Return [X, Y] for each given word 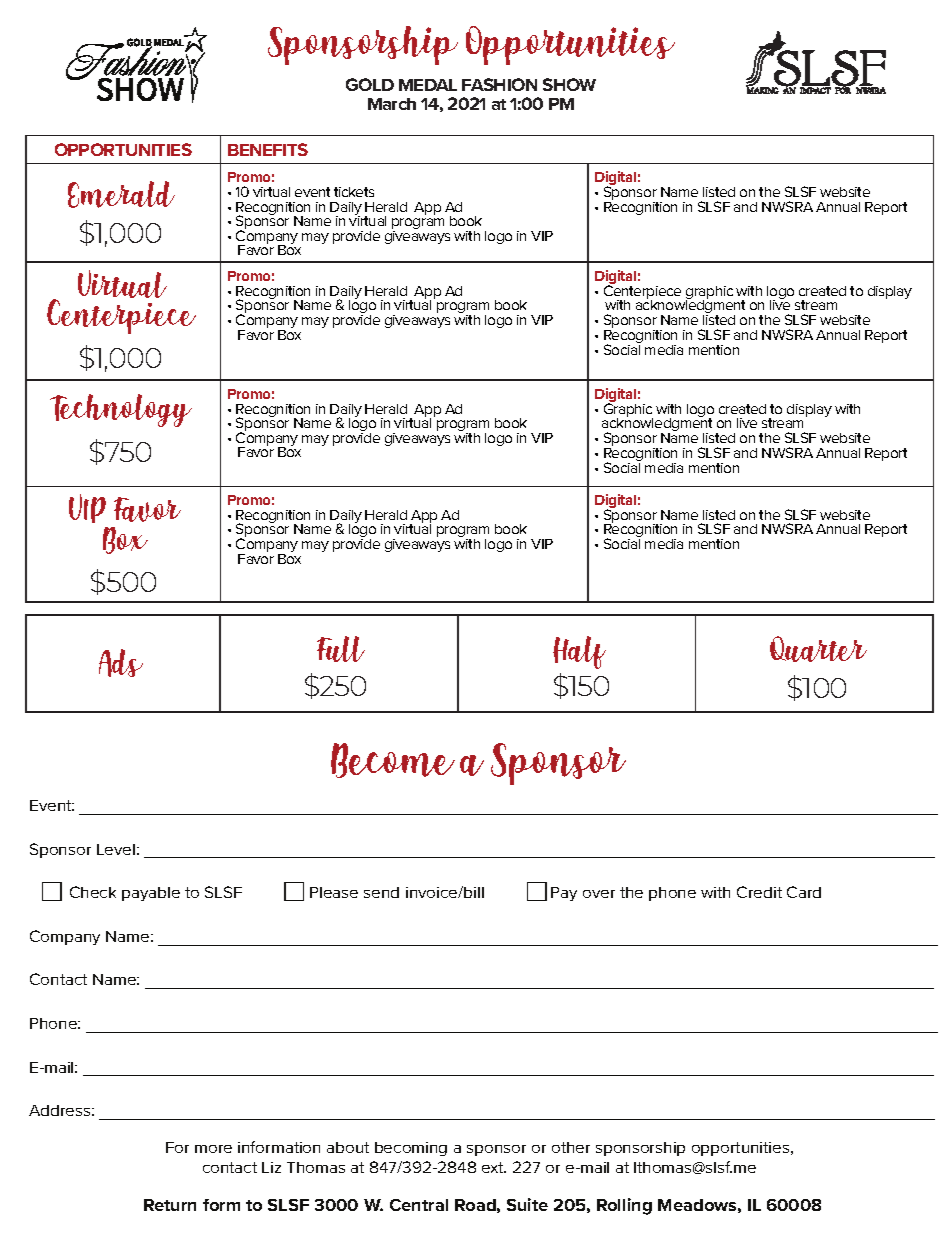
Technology [121, 410]
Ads [121, 663]
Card [804, 892]
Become [393, 760]
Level [116, 849]
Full [341, 649]
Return [170, 1205]
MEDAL [428, 85]
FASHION [499, 84]
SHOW [569, 84]
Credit [759, 892]
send [381, 892]
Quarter [818, 649]
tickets [354, 192]
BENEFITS [268, 149]
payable [151, 894]
